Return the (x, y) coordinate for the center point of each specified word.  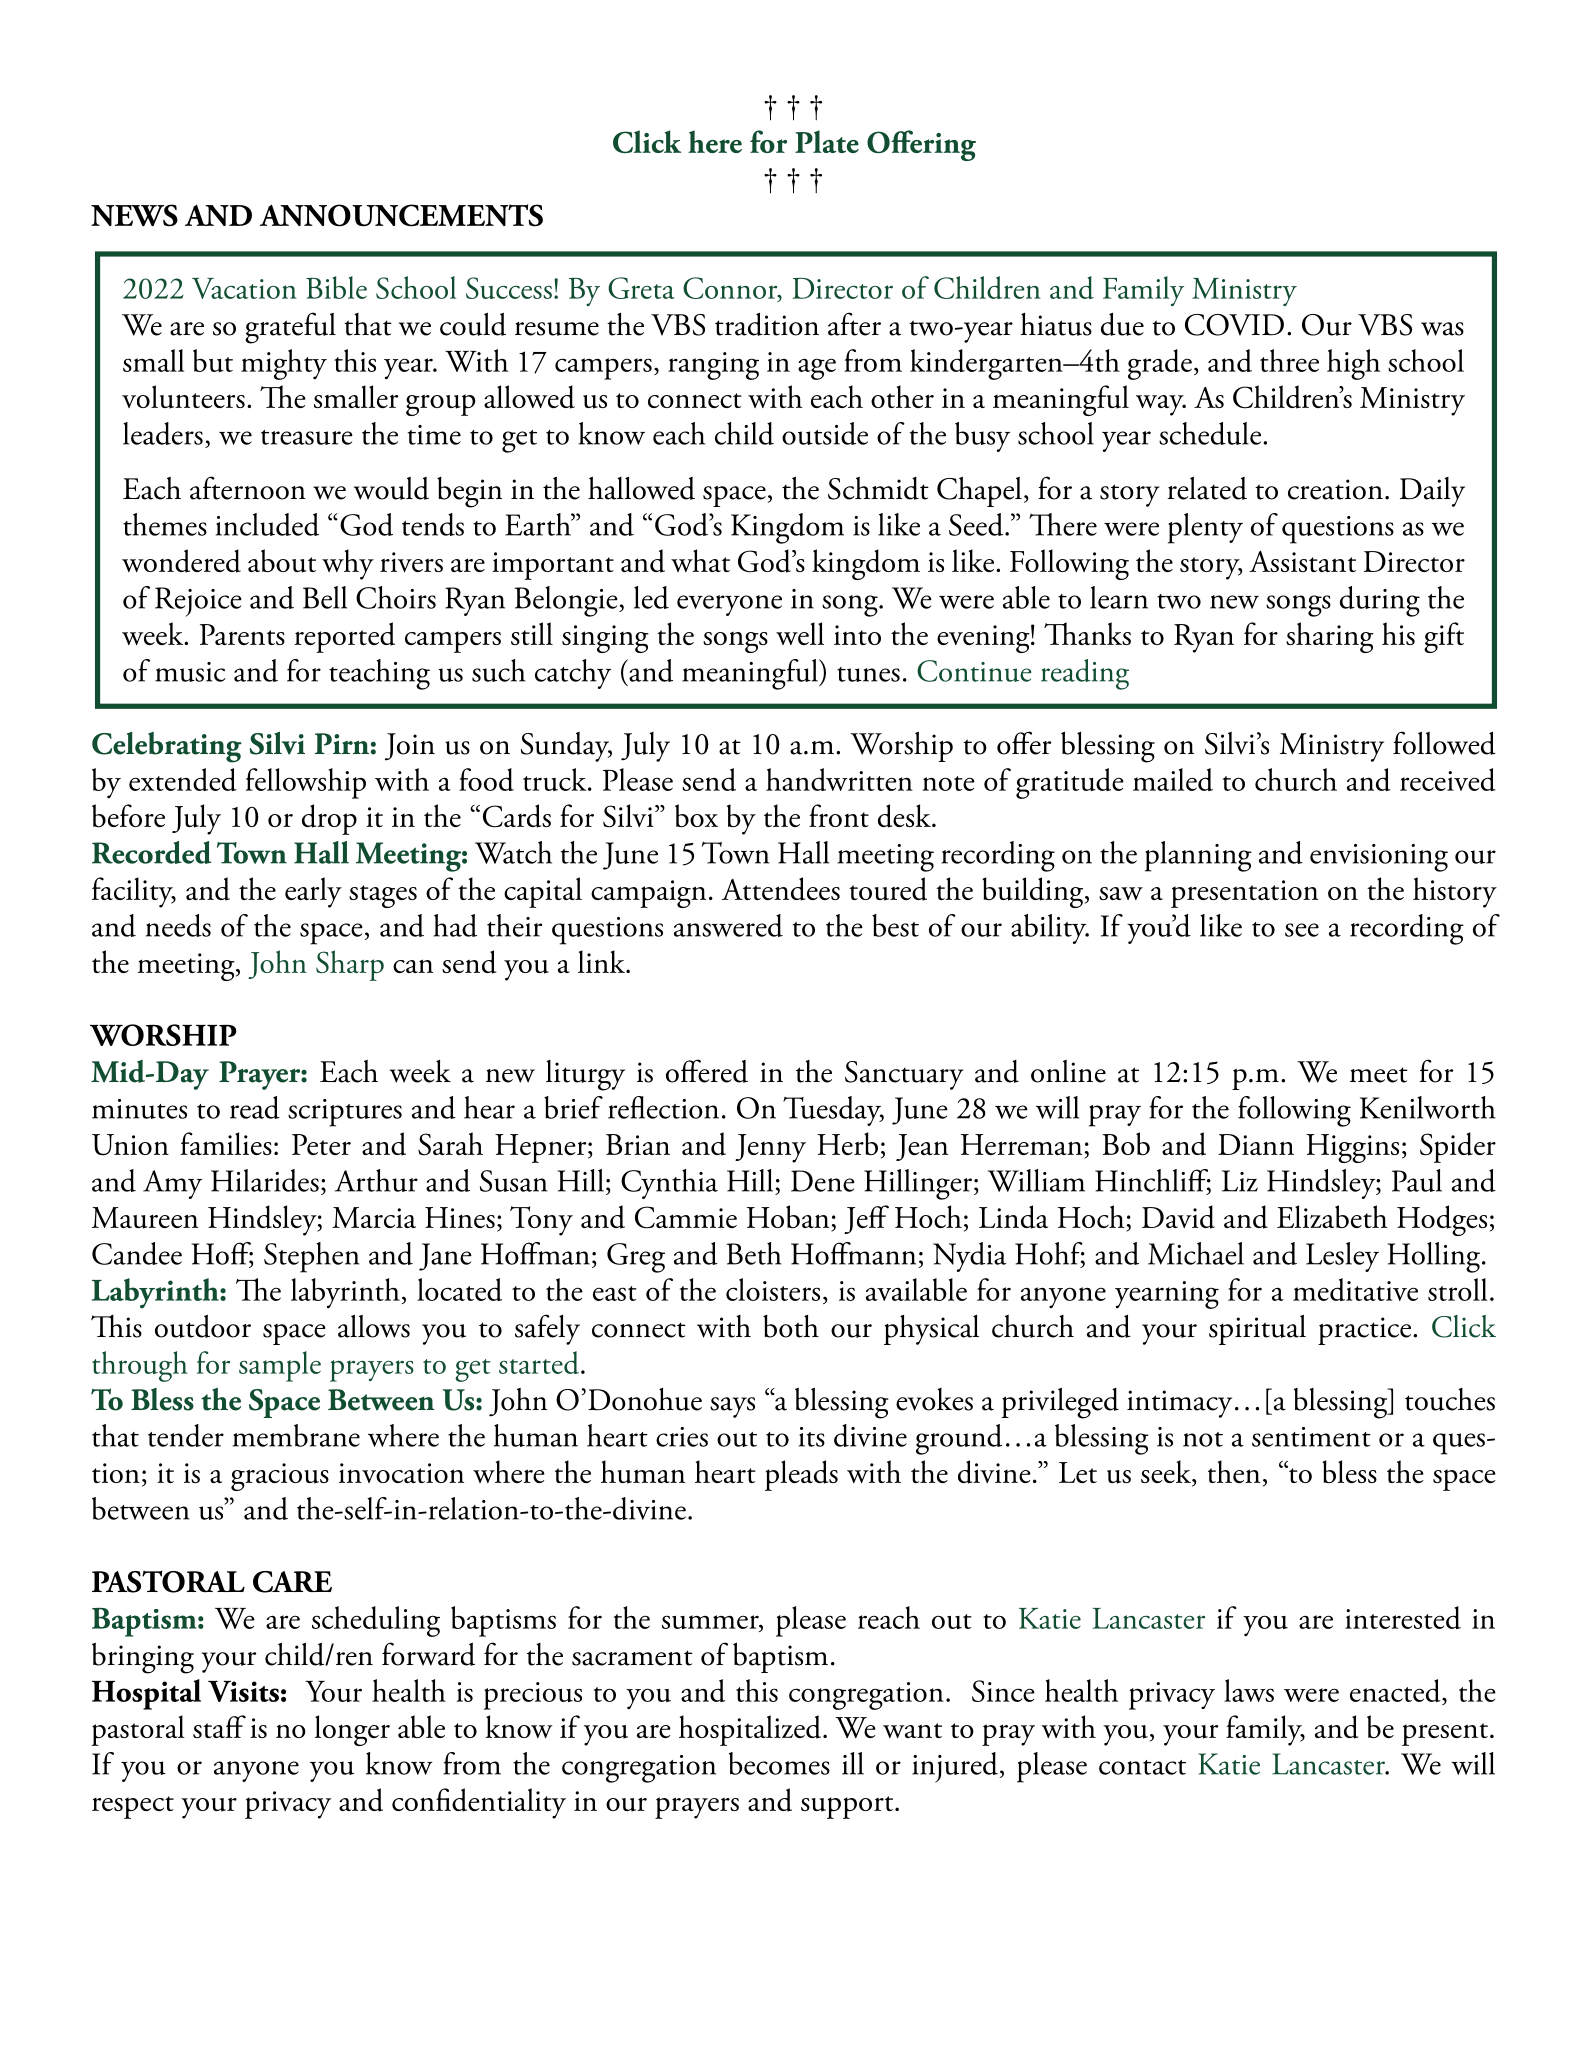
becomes (779, 1763)
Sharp (350, 965)
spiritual (1257, 1330)
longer (352, 1730)
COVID (1234, 325)
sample (280, 1366)
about (282, 561)
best (895, 925)
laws (1249, 1690)
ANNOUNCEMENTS (401, 215)
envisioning (1379, 858)
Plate (827, 141)
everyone (729, 605)
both (791, 1326)
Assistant (1302, 561)
